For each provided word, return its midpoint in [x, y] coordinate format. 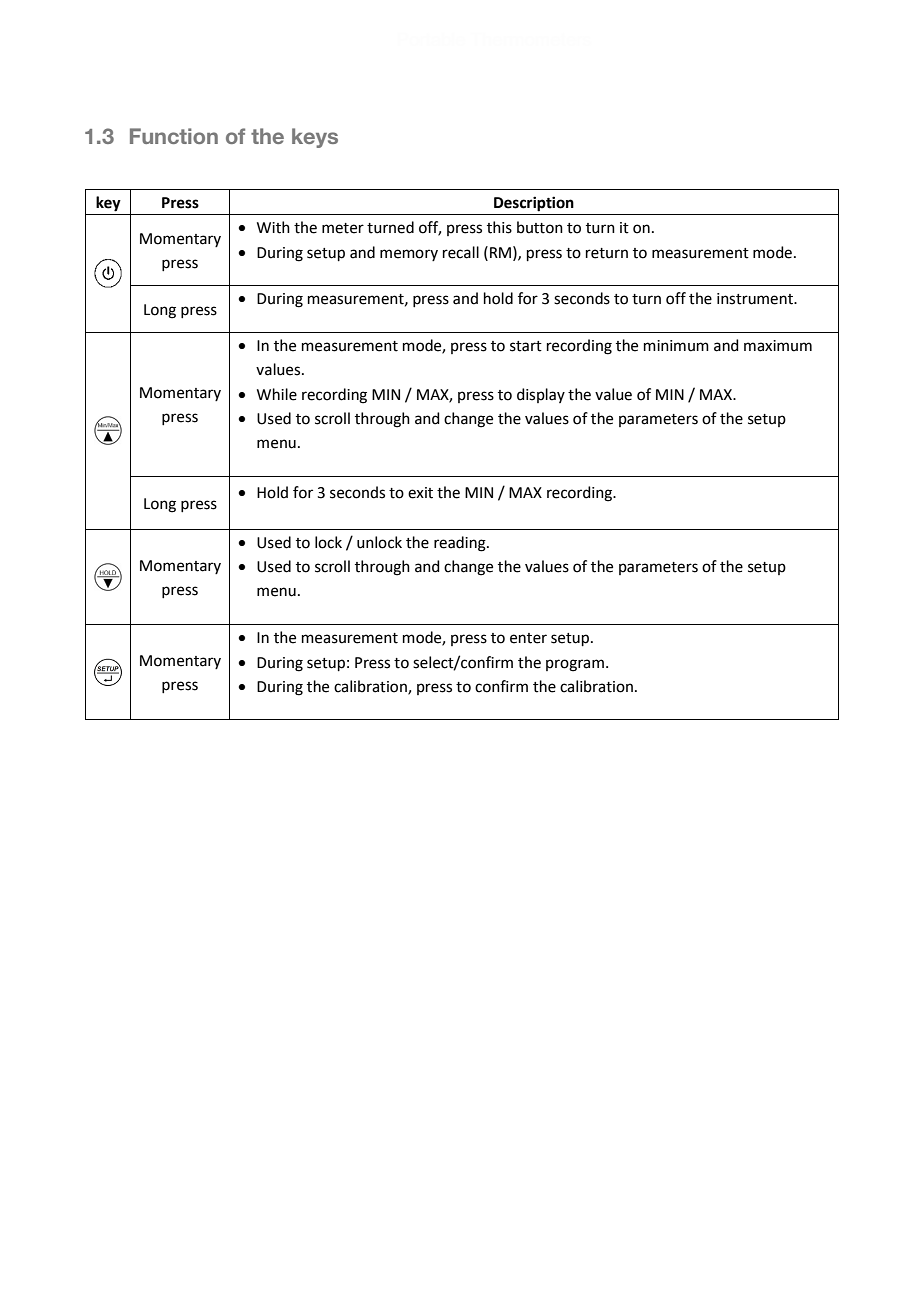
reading [461, 544]
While [277, 394]
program [575, 665]
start [526, 346]
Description [534, 204]
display [541, 395]
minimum [676, 346]
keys [315, 138]
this [499, 227]
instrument [756, 299]
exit [420, 493]
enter [528, 638]
